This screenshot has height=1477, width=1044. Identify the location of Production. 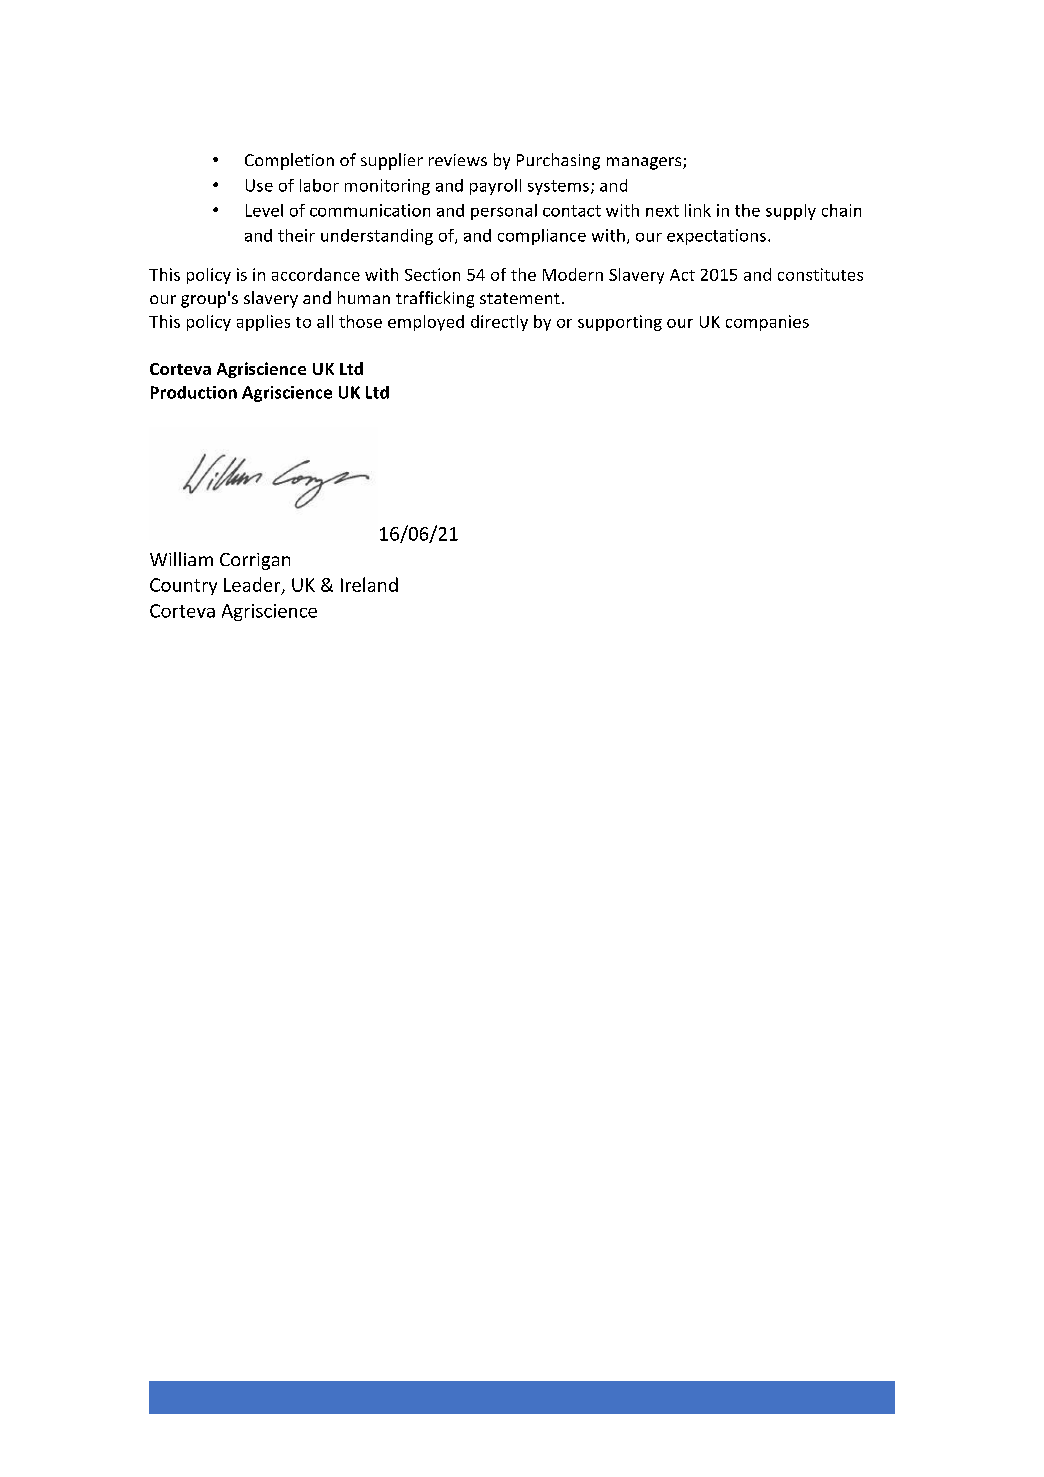
(194, 392).
